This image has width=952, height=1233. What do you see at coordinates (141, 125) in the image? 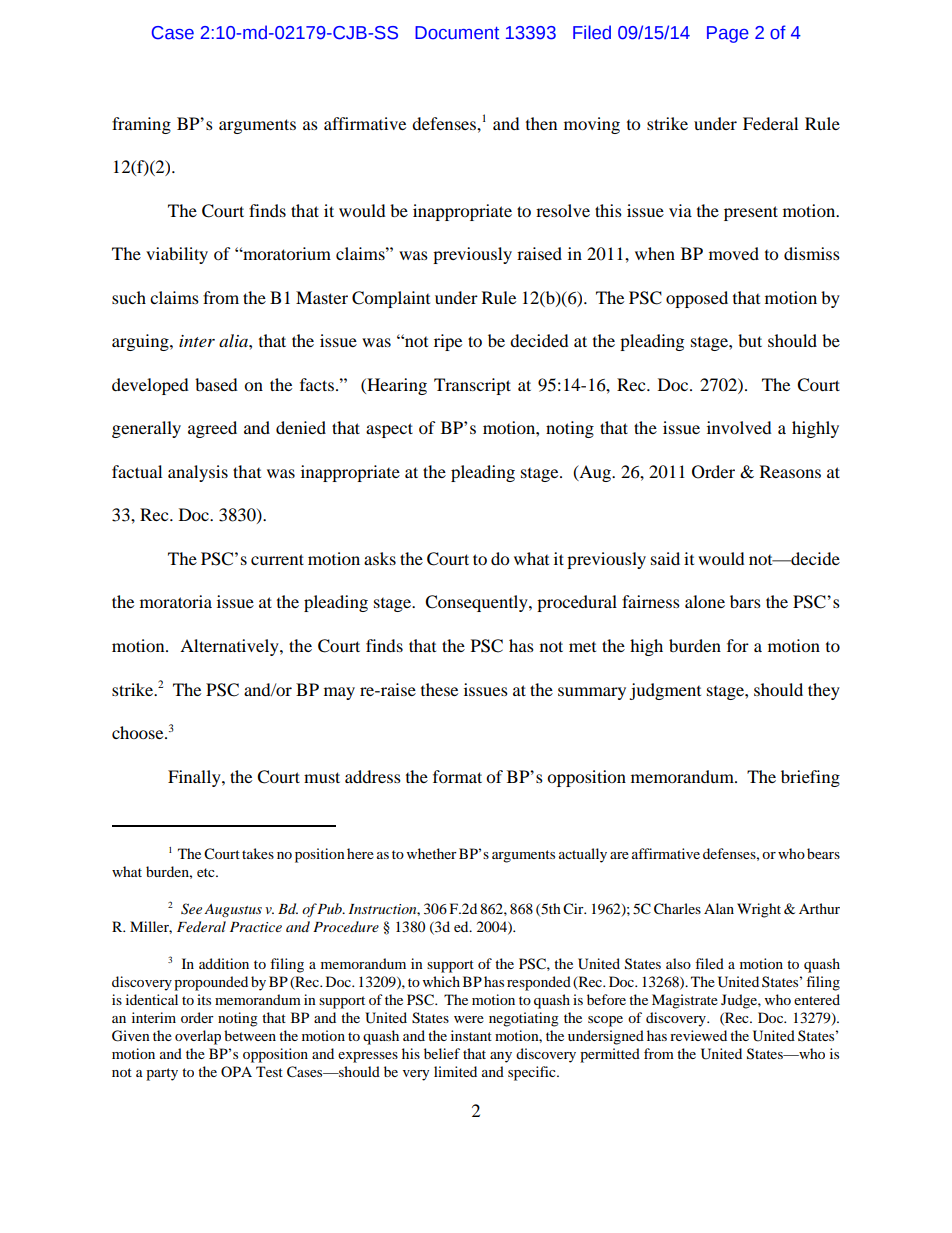
I see `framing` at bounding box center [141, 125].
